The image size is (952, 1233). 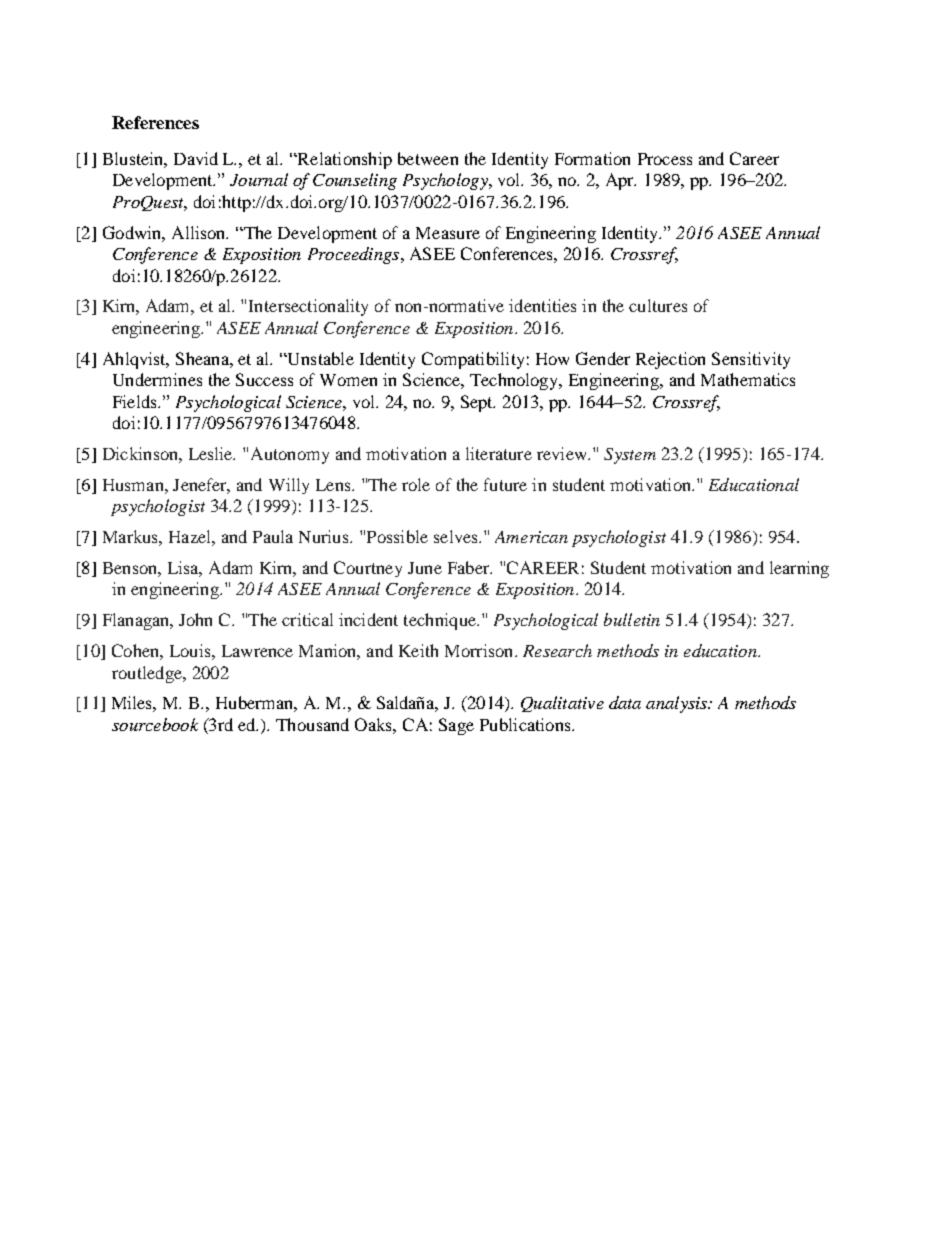 What do you see at coordinates (665, 159) in the image?
I see `Process` at bounding box center [665, 159].
